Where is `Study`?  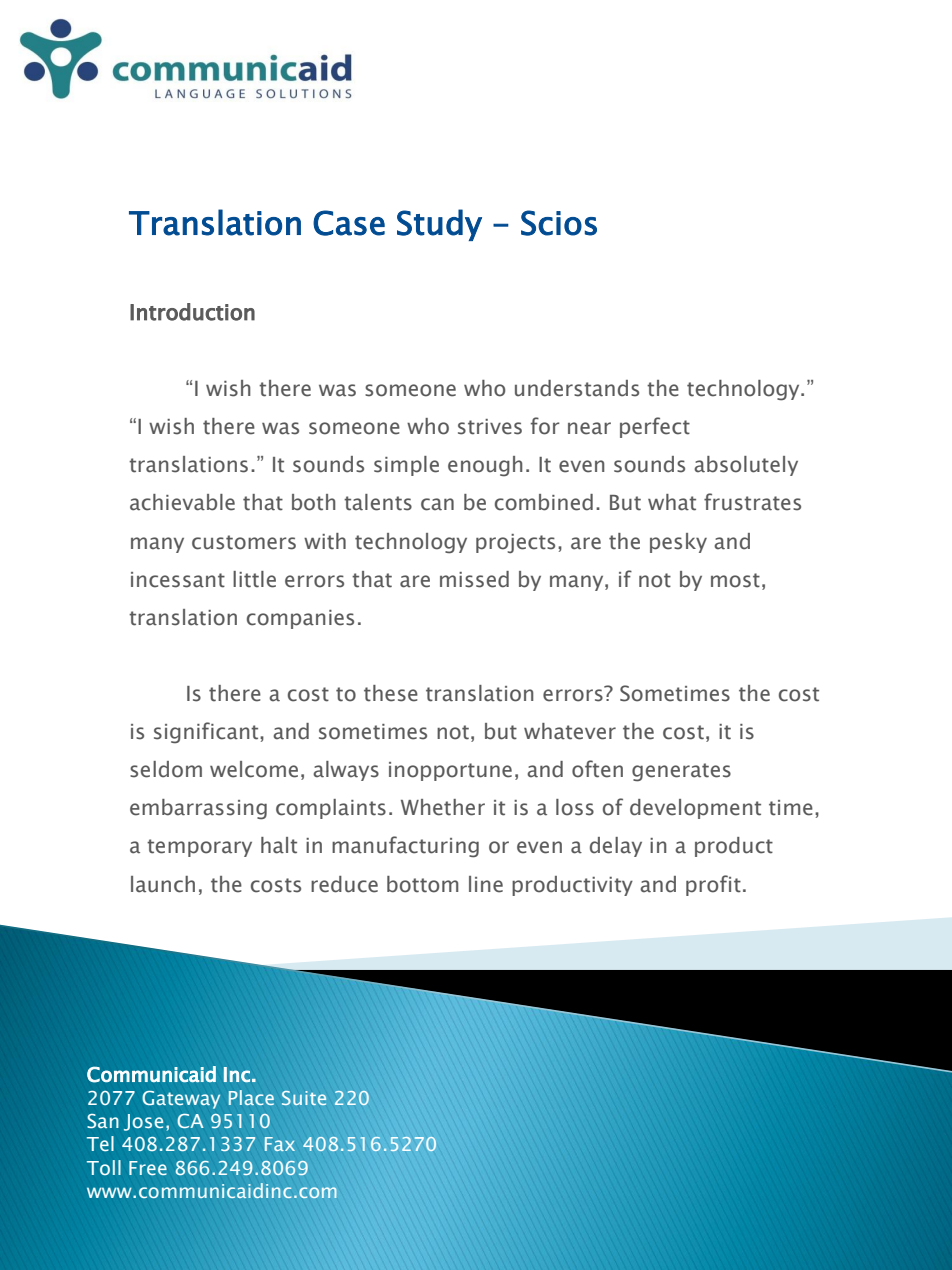
Study is located at coordinates (439, 225).
